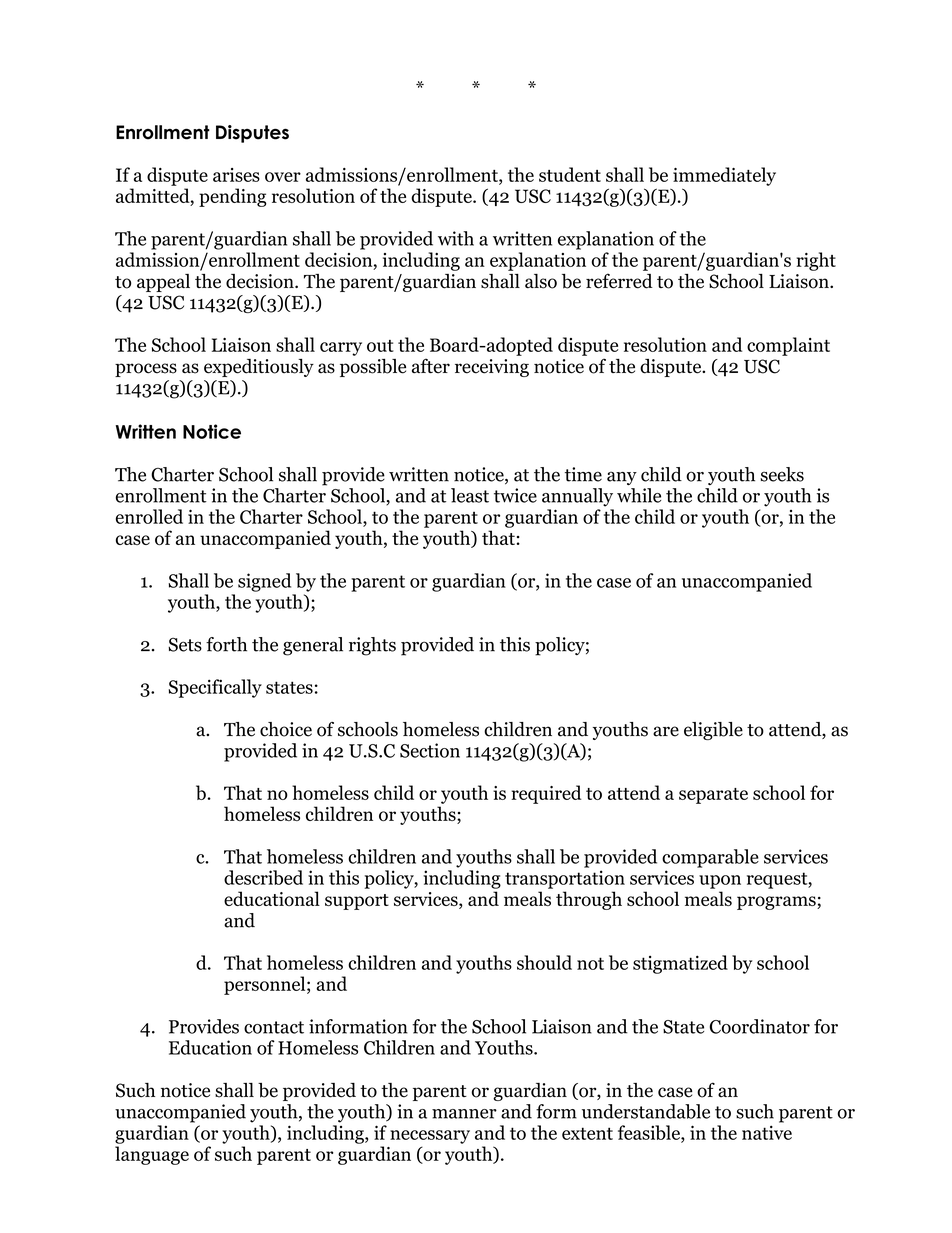  Describe the element at coordinates (639, 495) in the screenshot. I see `while` at that location.
